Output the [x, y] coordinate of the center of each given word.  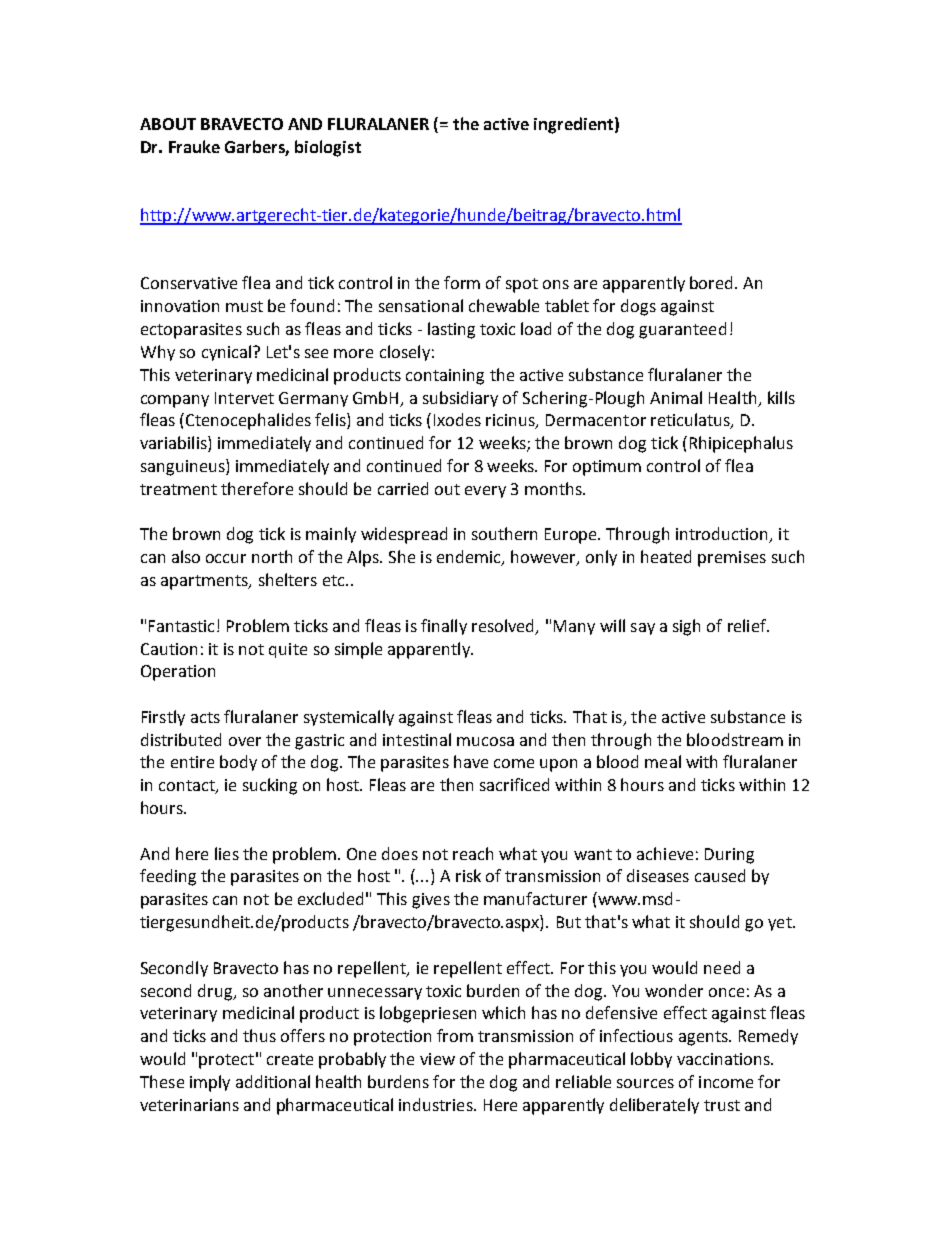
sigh [686, 627]
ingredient [573, 125]
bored [713, 282]
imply [210, 1083]
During [729, 856]
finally [444, 627]
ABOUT [168, 124]
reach [473, 853]
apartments [205, 582]
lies [227, 853]
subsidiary [460, 399]
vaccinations [724, 1059]
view [437, 1059]
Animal [676, 397]
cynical [226, 353]
